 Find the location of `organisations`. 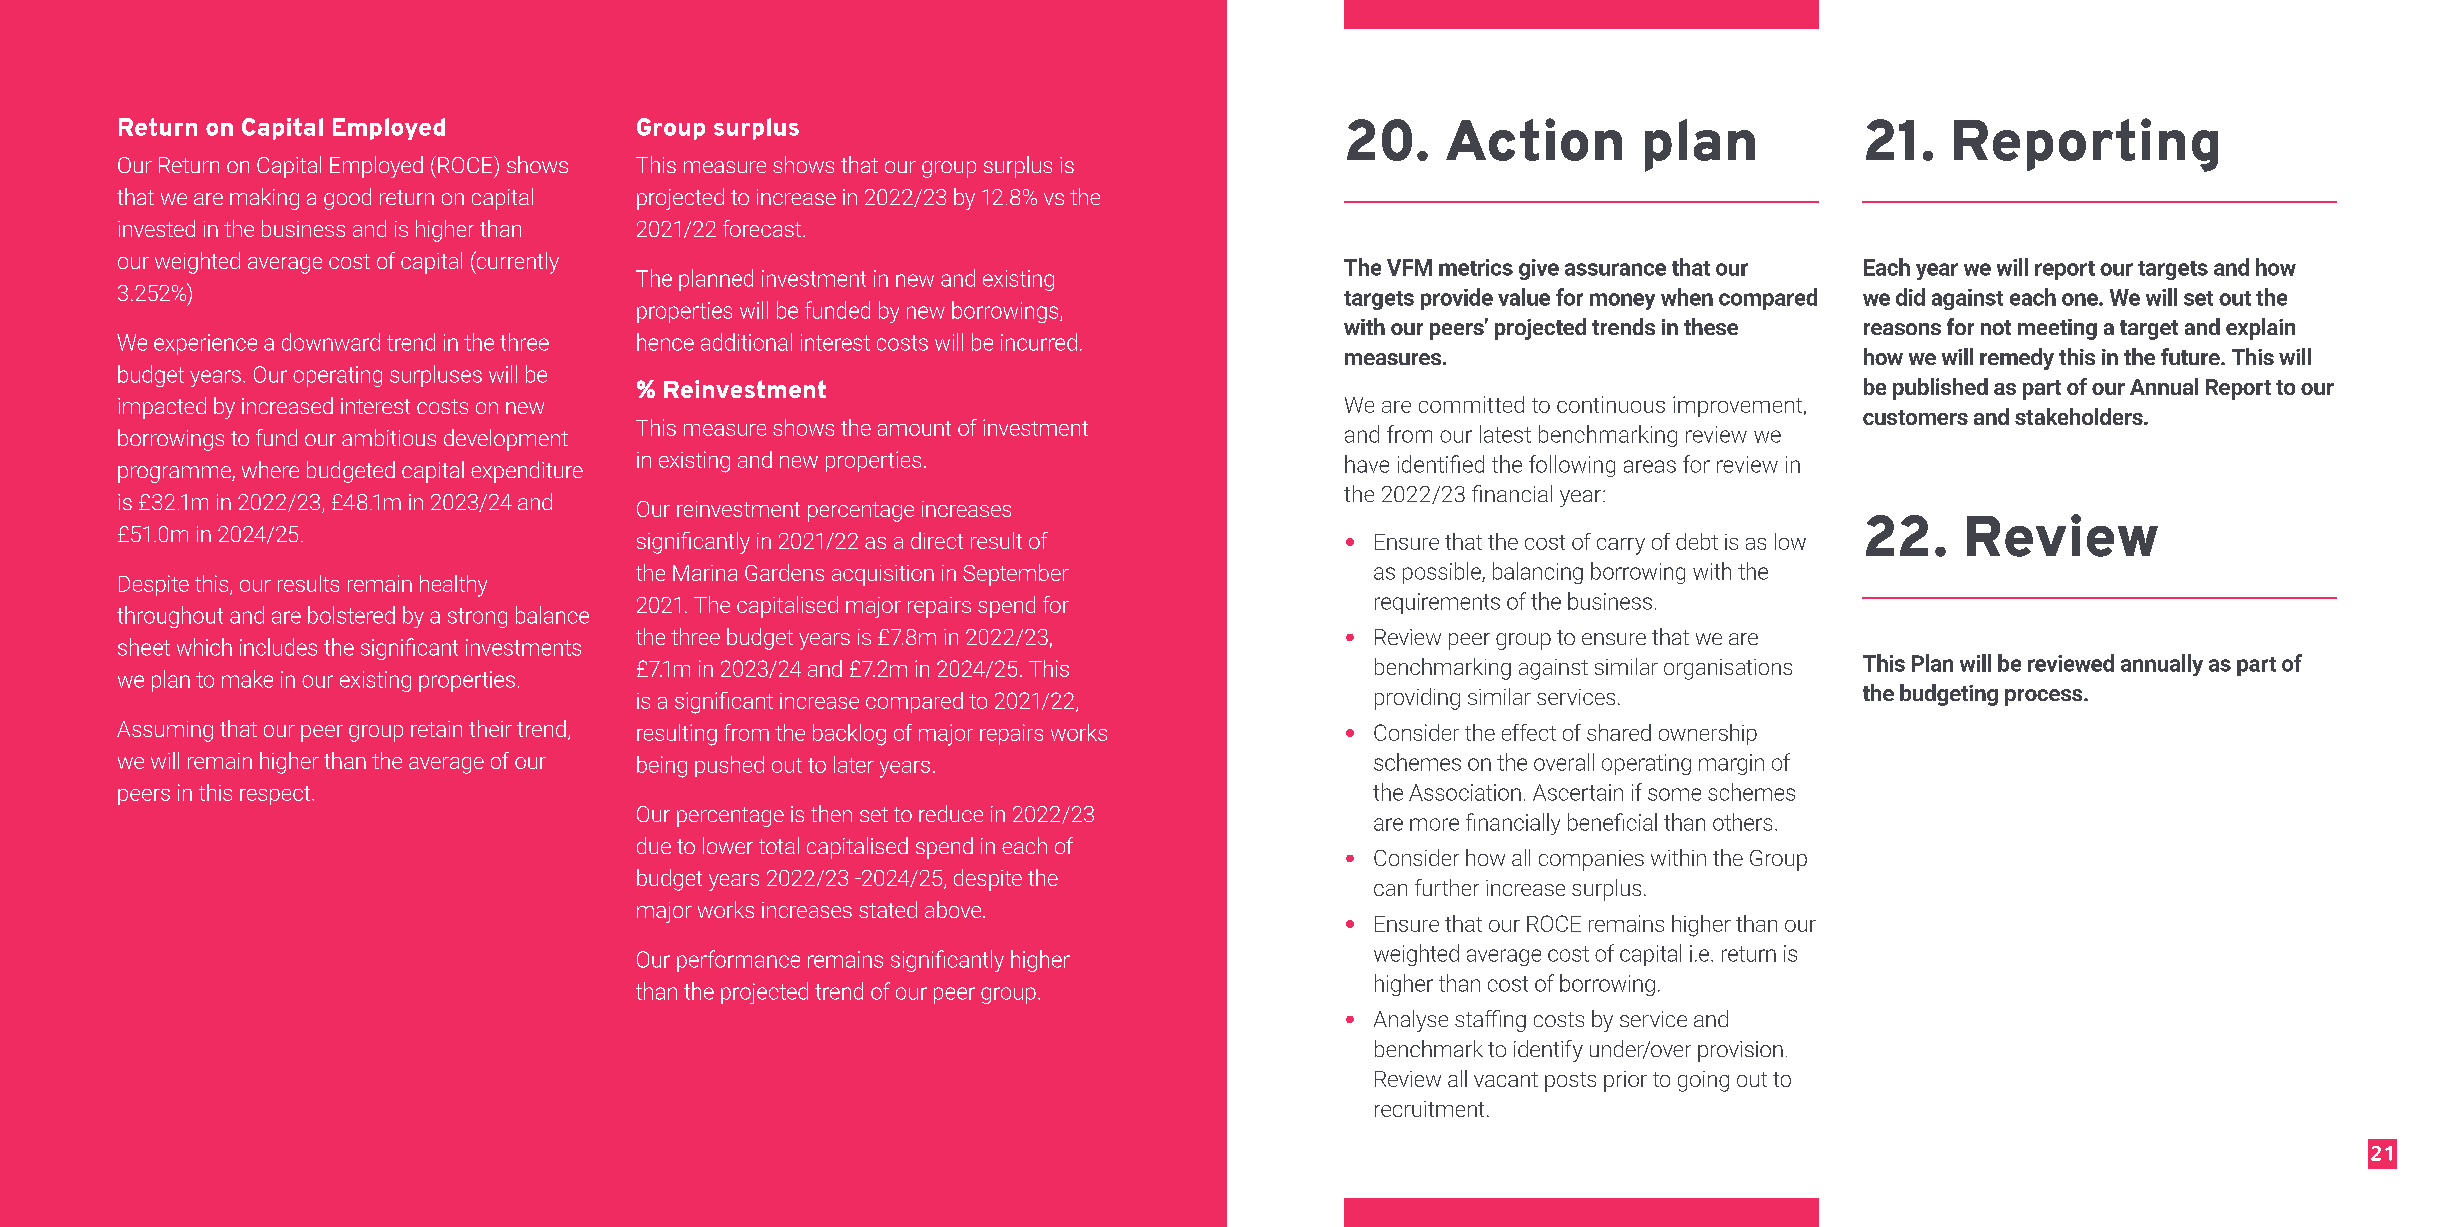

organisations is located at coordinates (1728, 669).
